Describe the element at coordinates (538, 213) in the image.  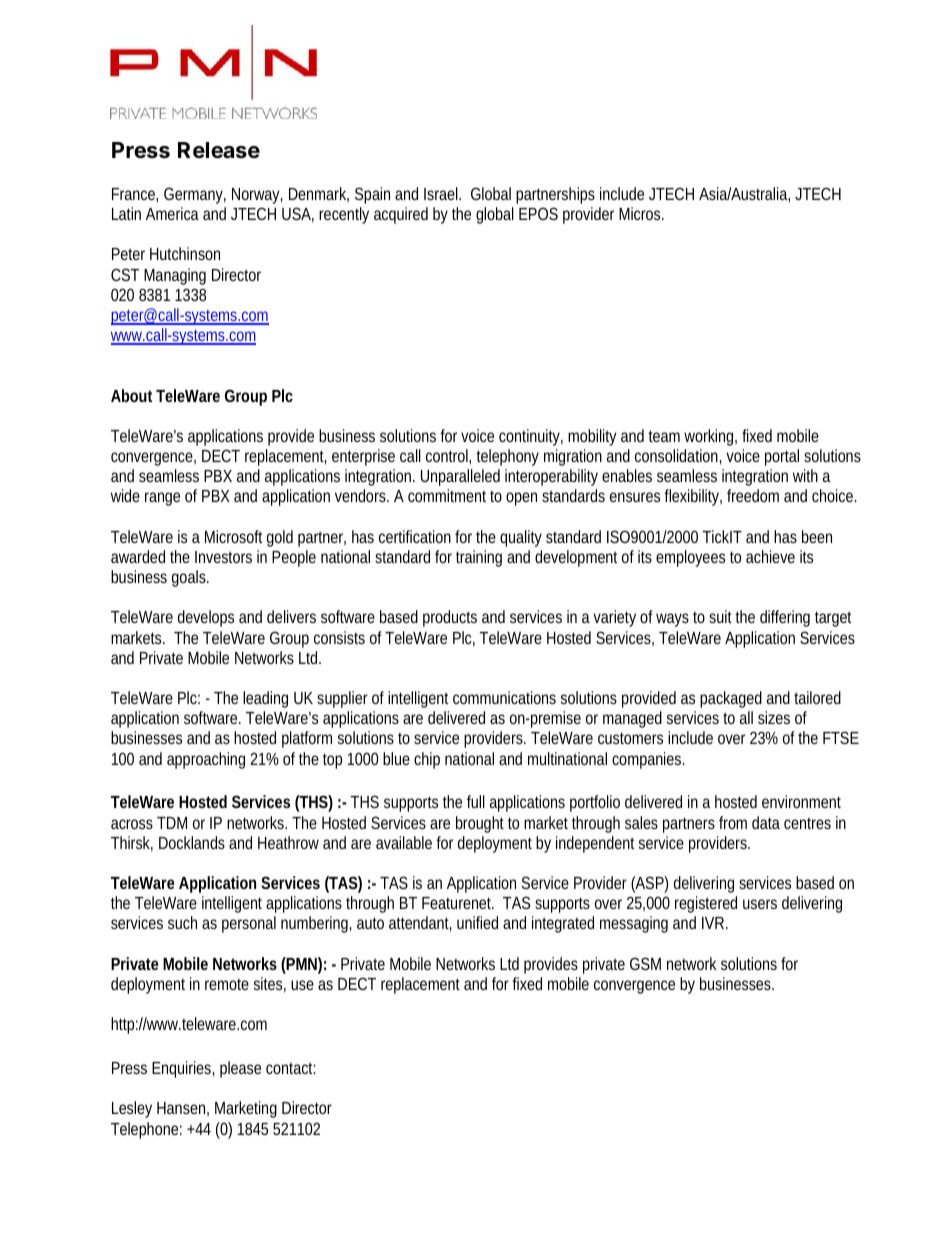
I see `EPOS` at that location.
